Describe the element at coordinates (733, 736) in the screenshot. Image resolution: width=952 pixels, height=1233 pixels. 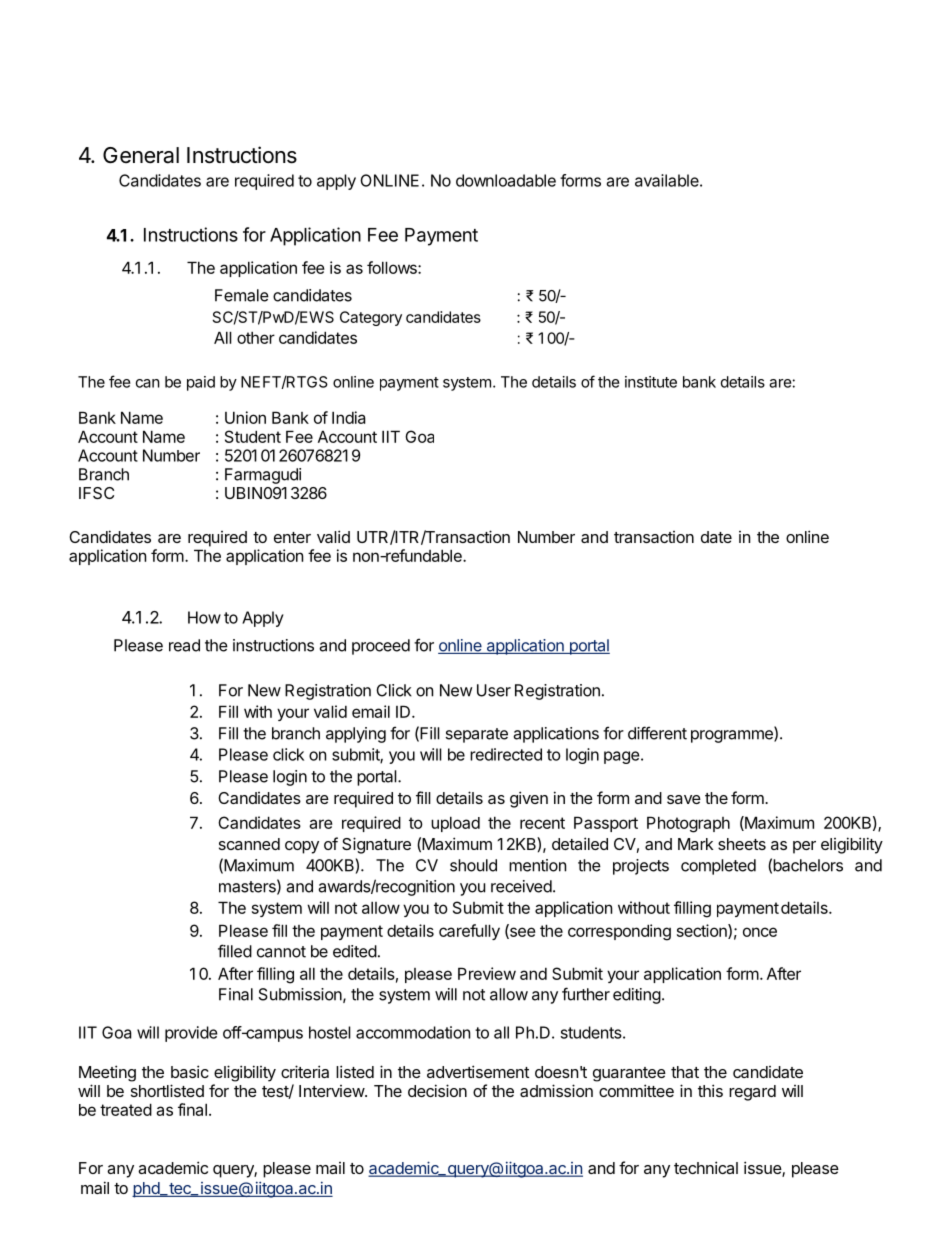
I see `programme` at that location.
